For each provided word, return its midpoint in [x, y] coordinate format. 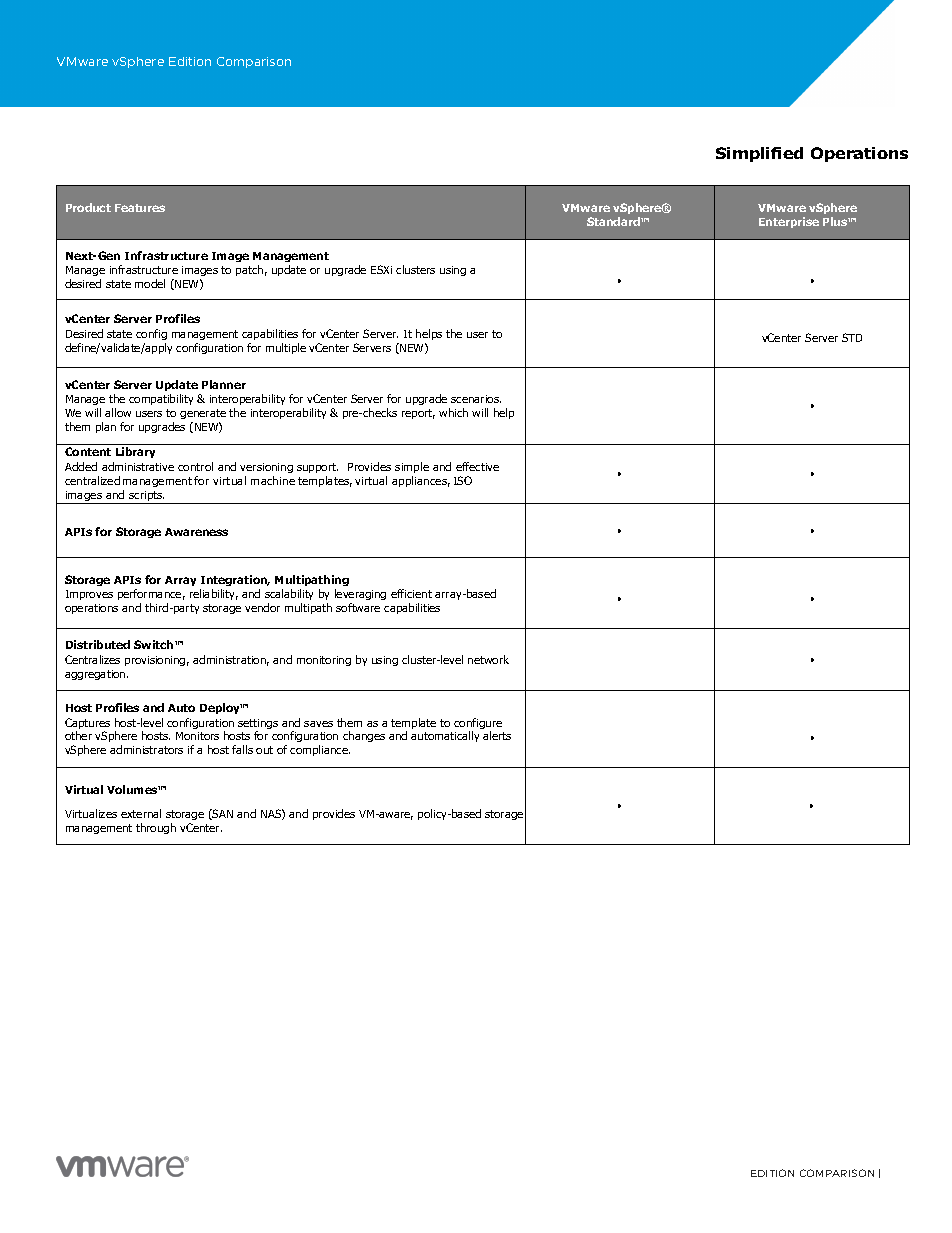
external [141, 813]
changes [364, 736]
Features [140, 208]
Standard [614, 221]
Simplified [759, 154]
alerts [497, 735]
